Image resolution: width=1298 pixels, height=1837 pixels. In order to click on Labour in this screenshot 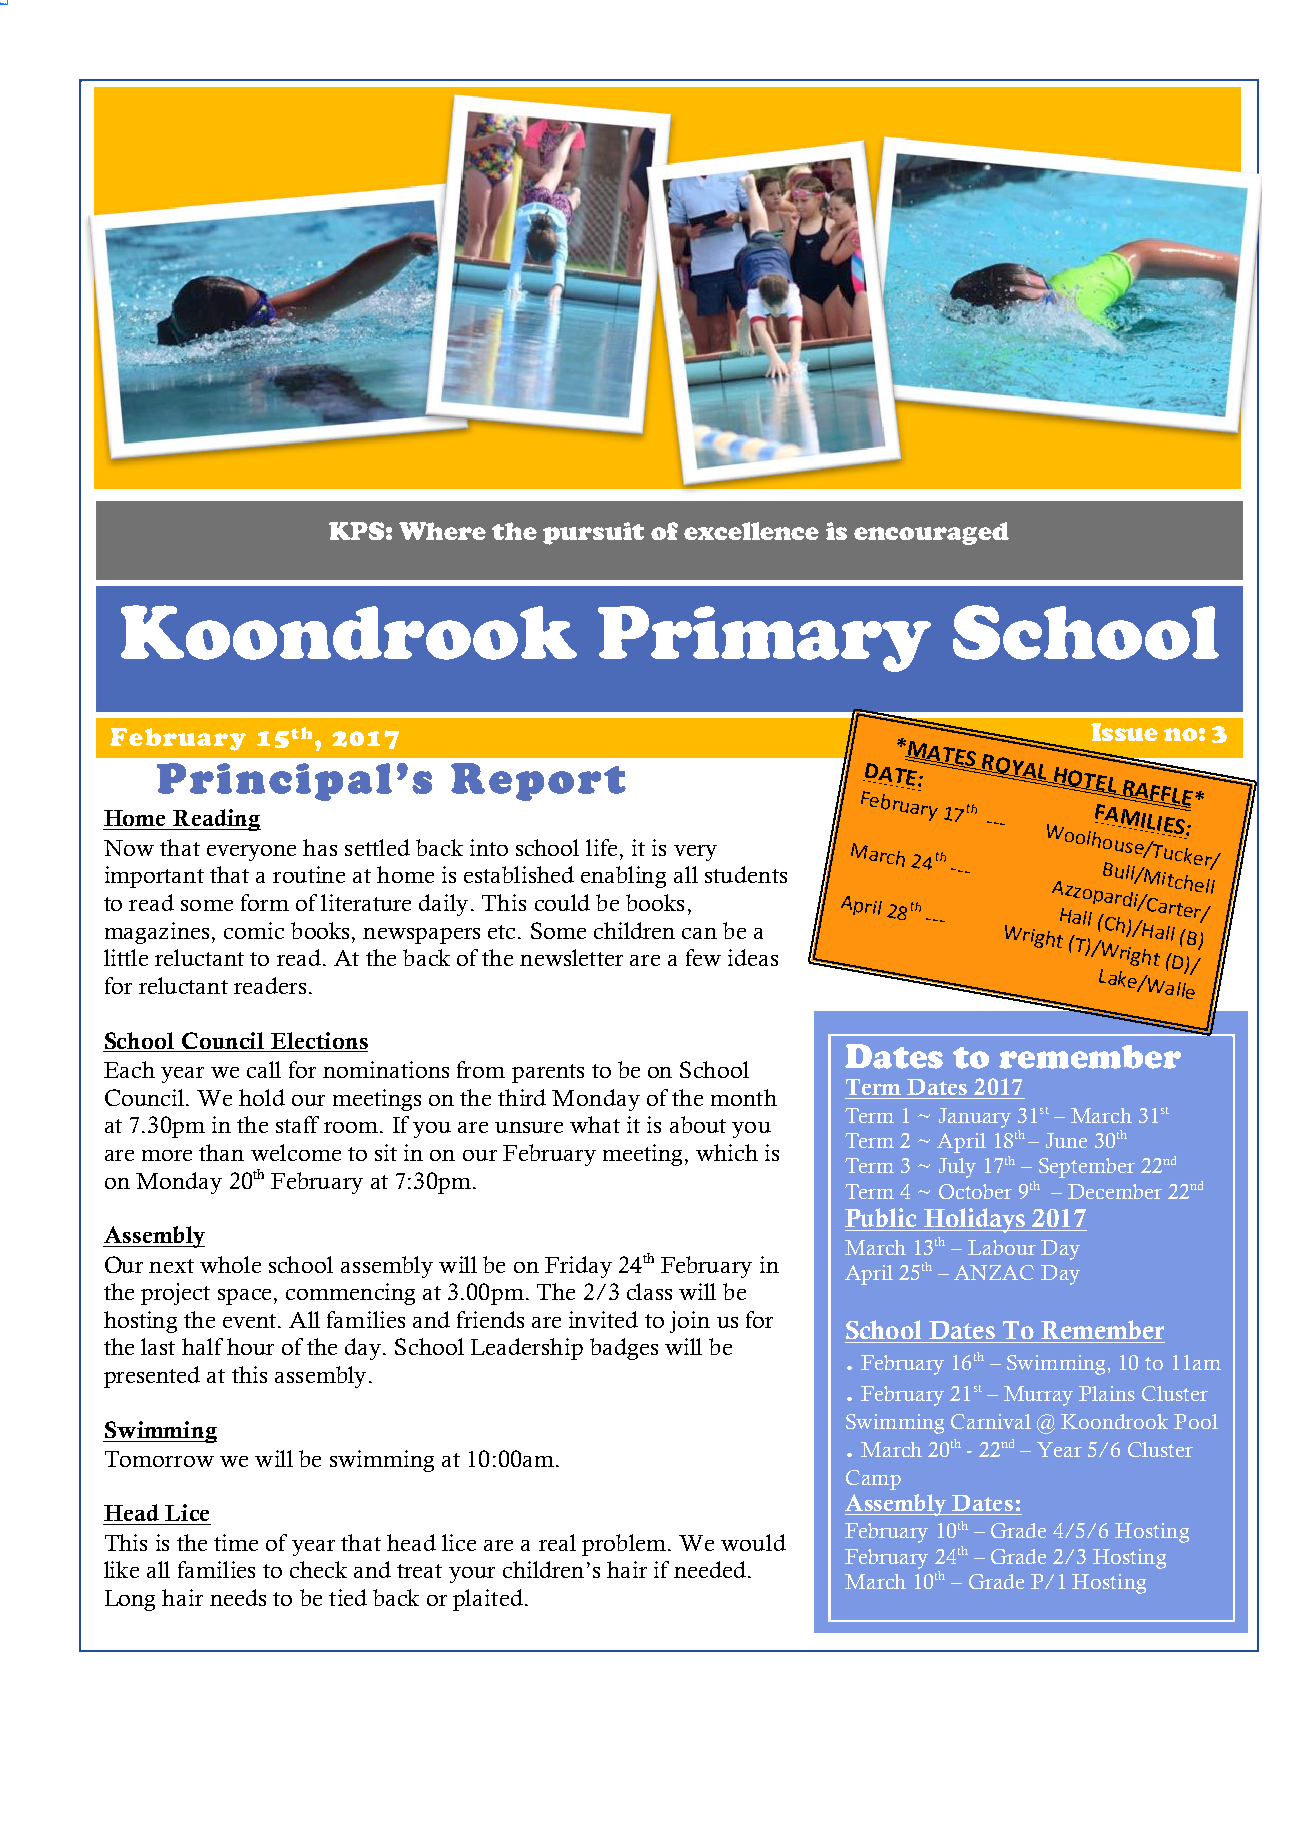, I will do `click(1002, 1247)`.
